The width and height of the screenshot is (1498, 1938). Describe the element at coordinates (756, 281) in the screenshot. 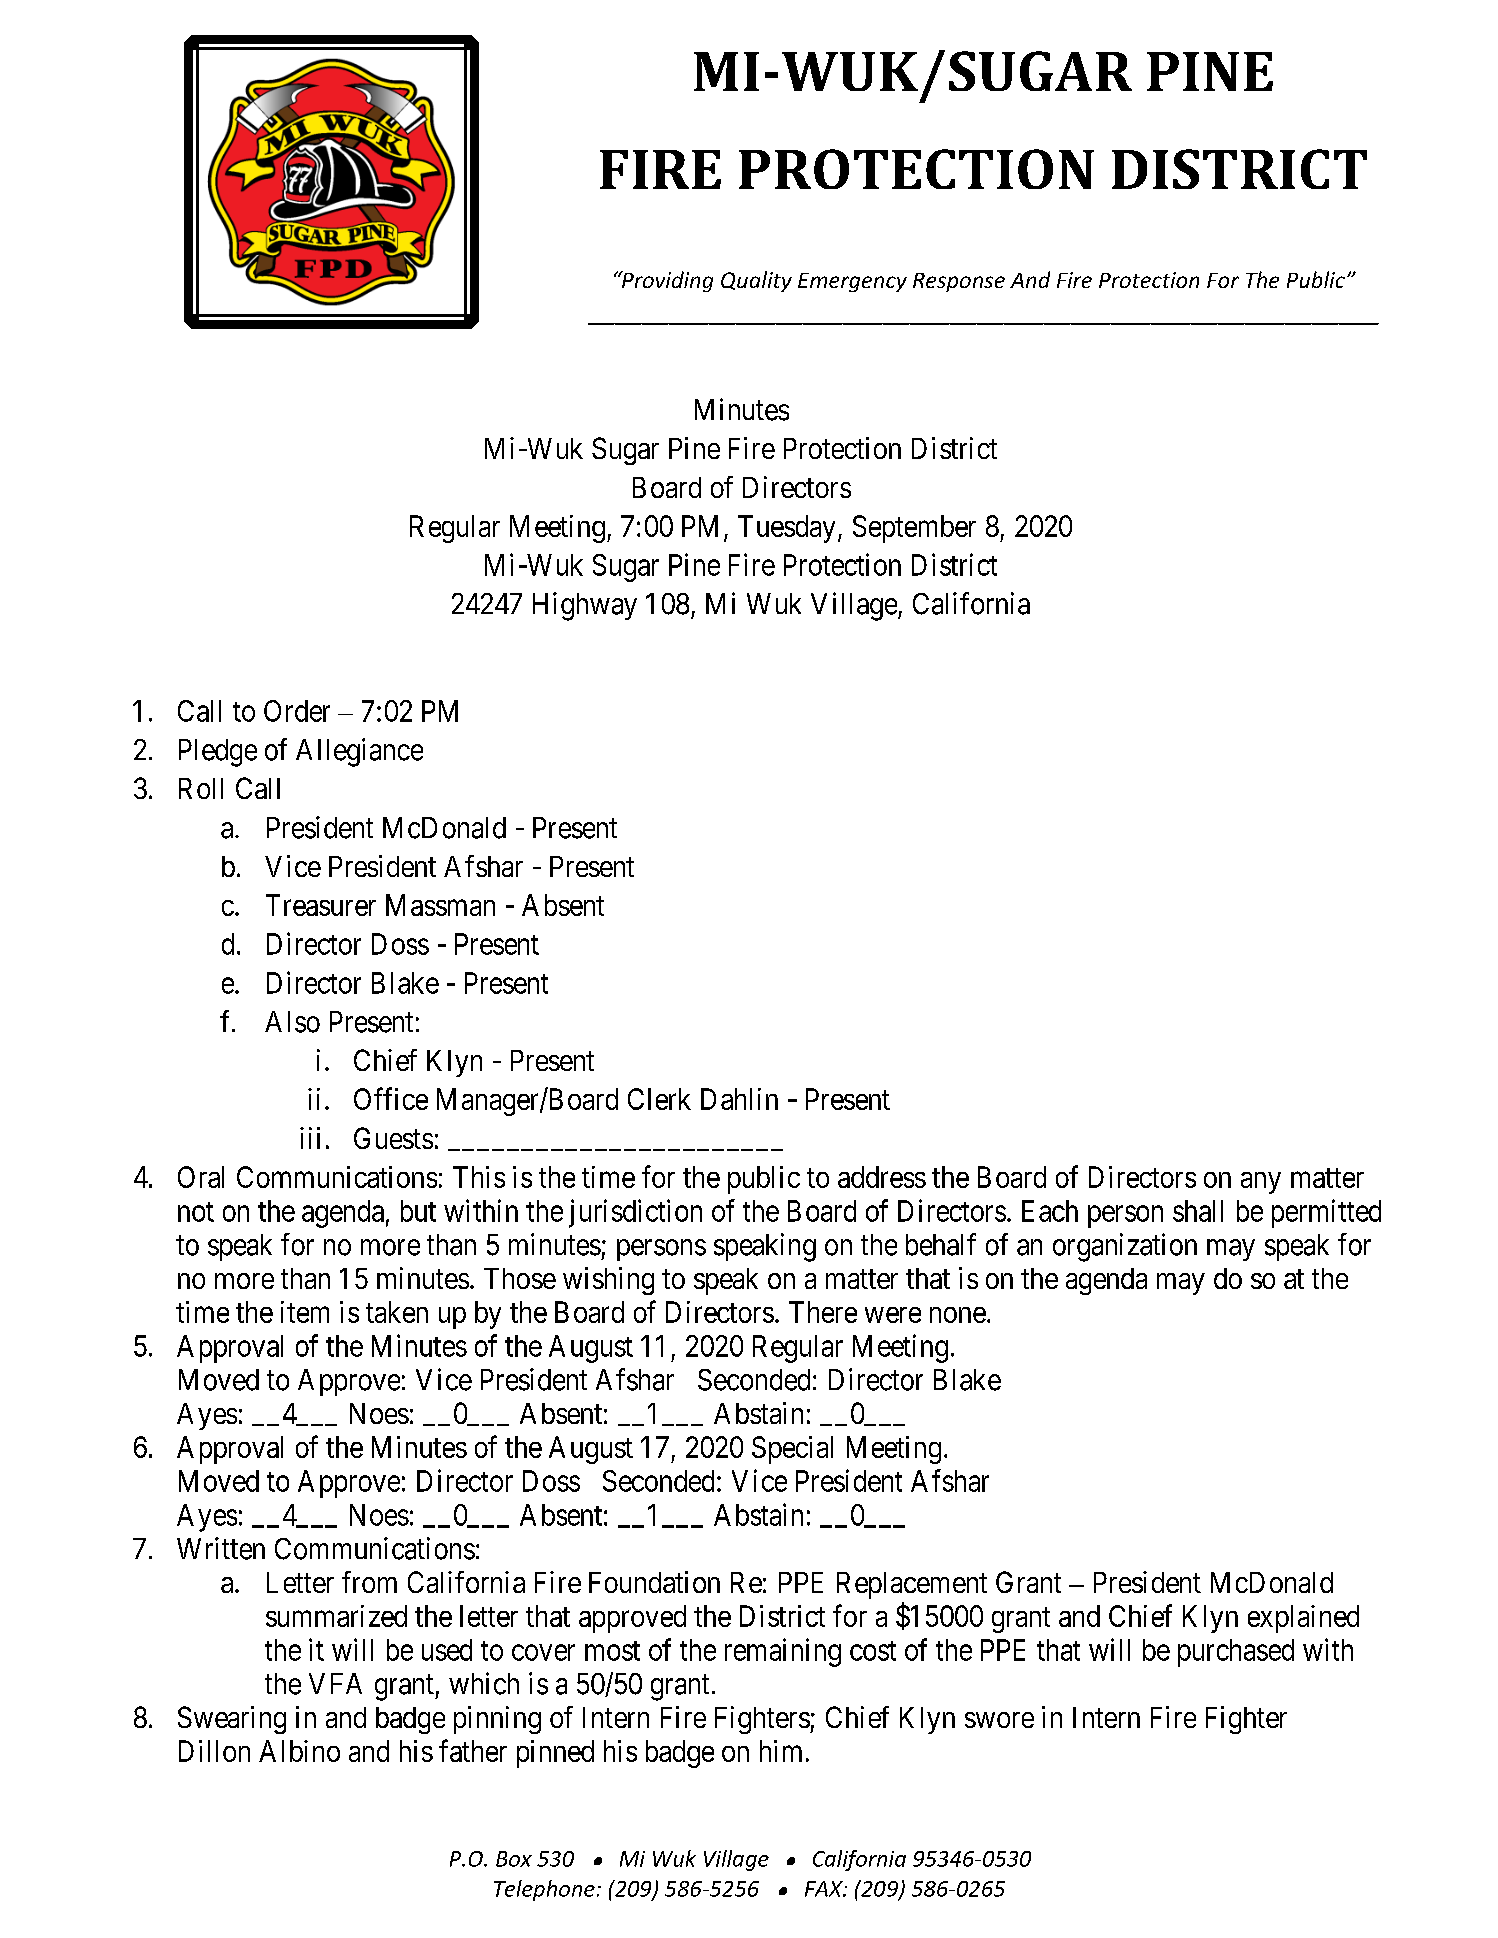

I see `Quality` at that location.
